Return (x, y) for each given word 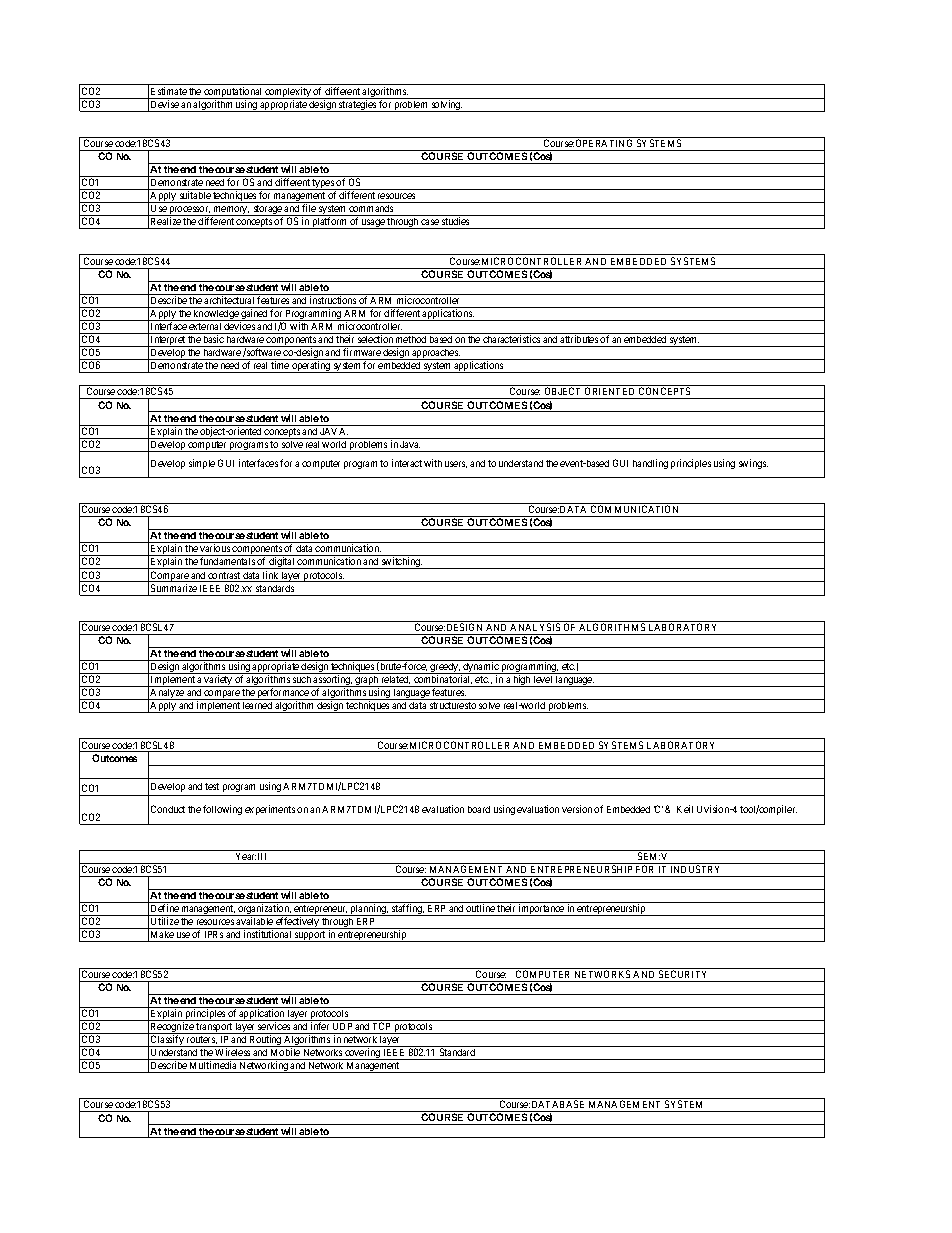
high (522, 681)
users (456, 464)
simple (202, 464)
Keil (685, 809)
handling (650, 464)
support (310, 936)
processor (189, 212)
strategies (358, 106)
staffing (407, 910)
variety (218, 681)
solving (446, 106)
